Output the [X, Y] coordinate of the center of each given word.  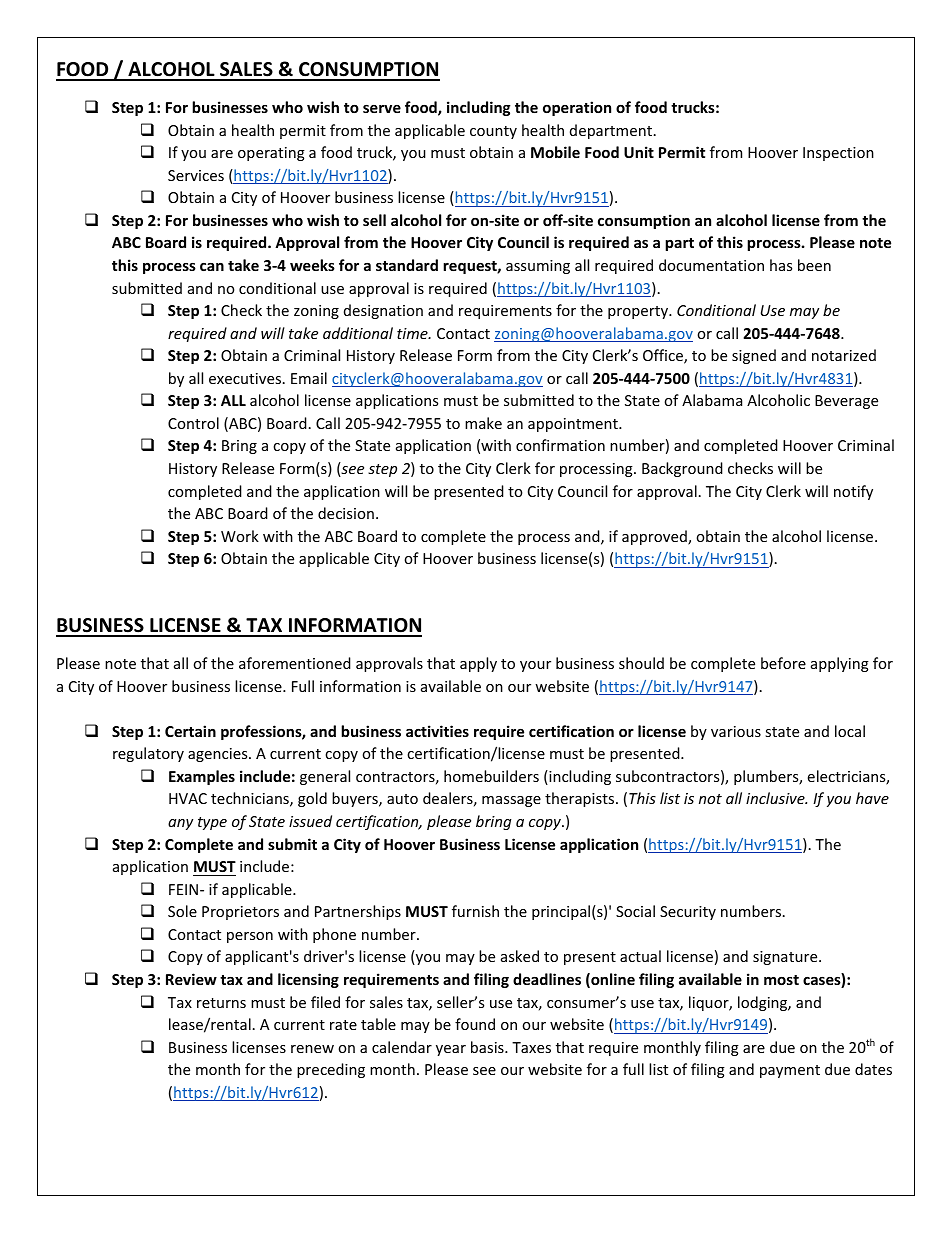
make [483, 423]
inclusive [776, 798]
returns [221, 1003]
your [535, 666]
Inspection [838, 154]
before [783, 663]
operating [271, 154]
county [493, 132]
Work [240, 536]
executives [245, 378]
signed [754, 356]
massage [511, 801]
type [212, 823]
